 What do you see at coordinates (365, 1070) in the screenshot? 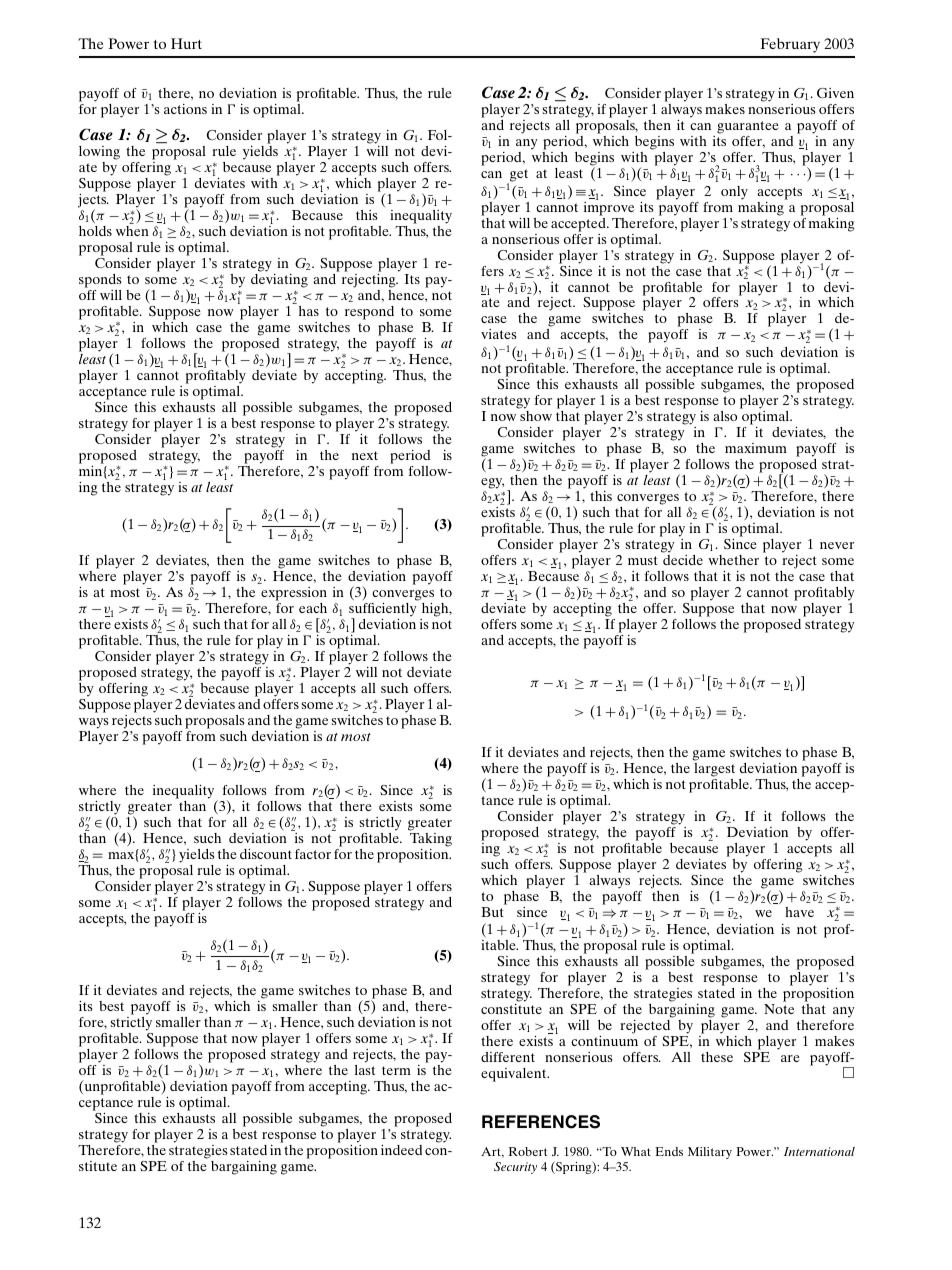
I see `last` at bounding box center [365, 1070].
